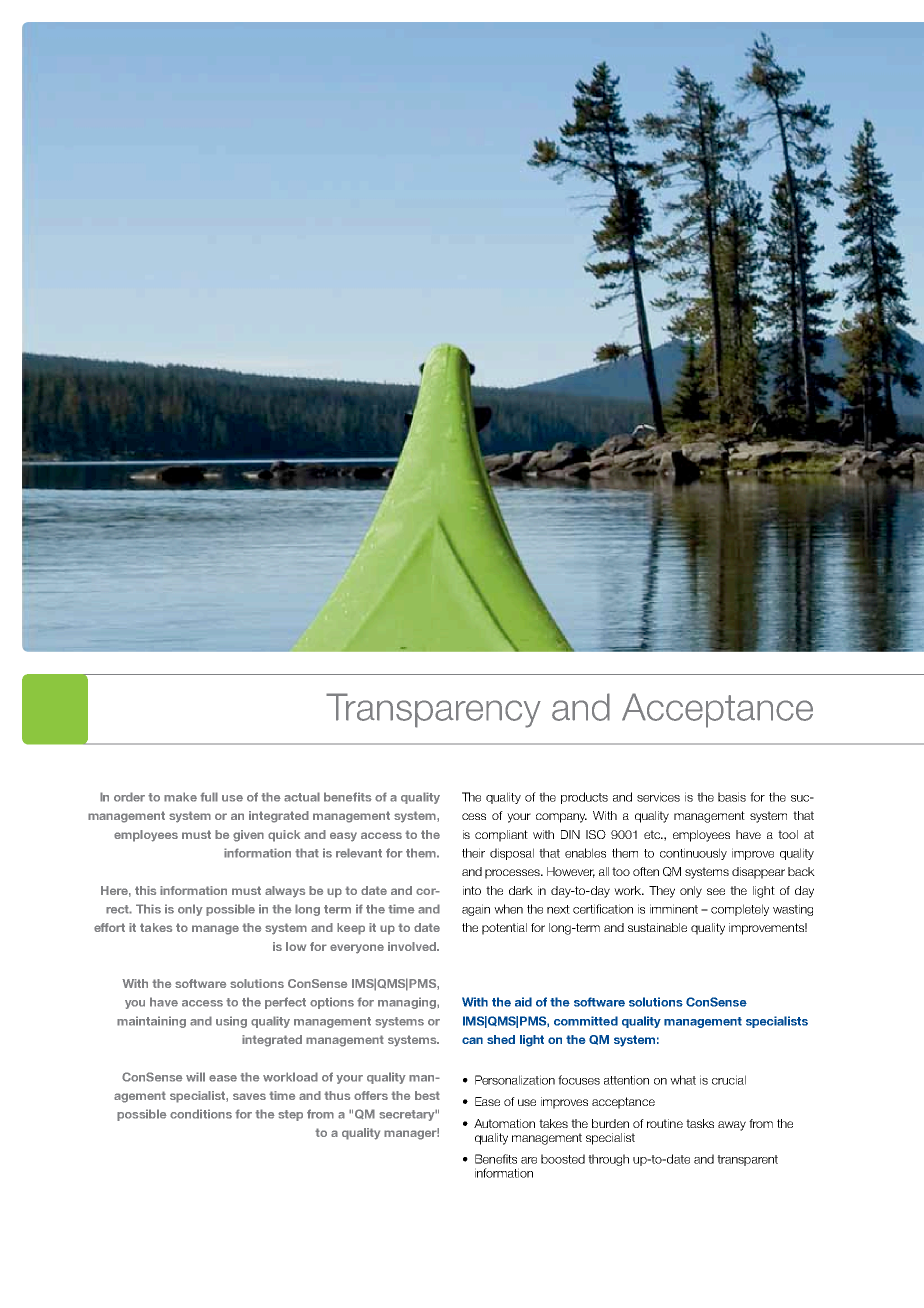 Image resolution: width=924 pixels, height=1308 pixels. I want to click on using, so click(231, 1022).
